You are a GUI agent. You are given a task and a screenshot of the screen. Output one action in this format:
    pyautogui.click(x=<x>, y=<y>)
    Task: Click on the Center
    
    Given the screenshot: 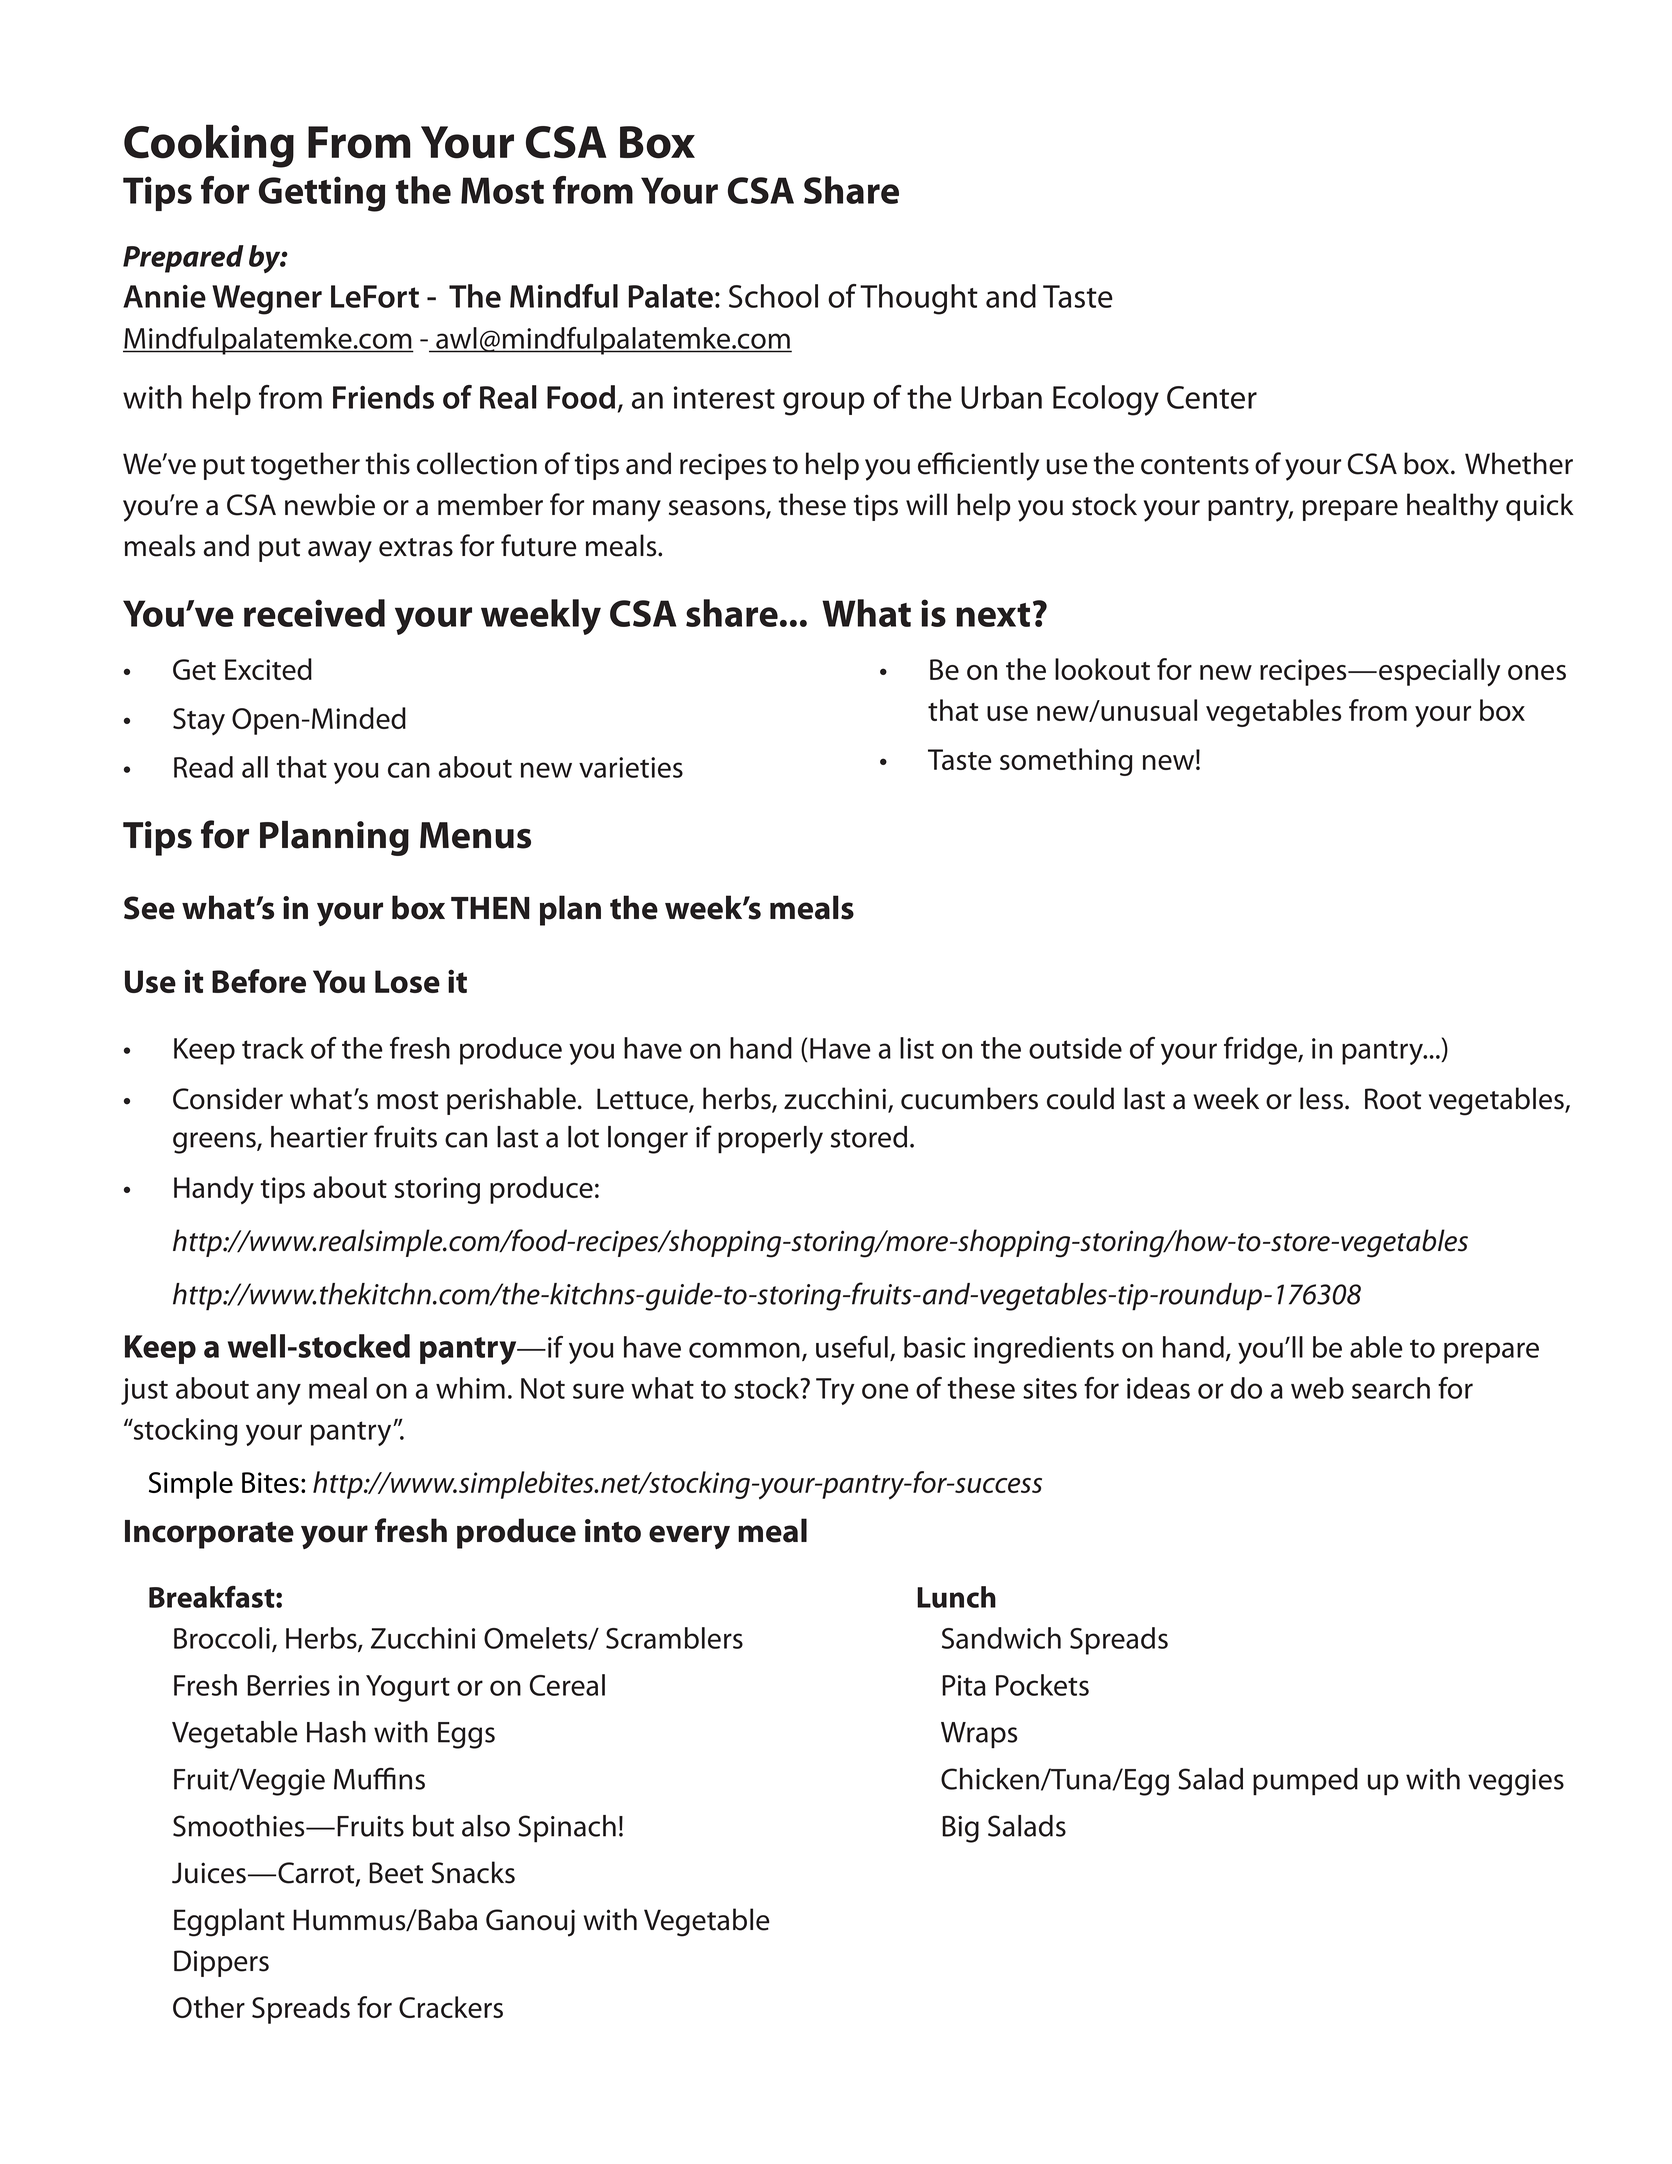 What is the action you would take?
    pyautogui.click(x=1212, y=397)
